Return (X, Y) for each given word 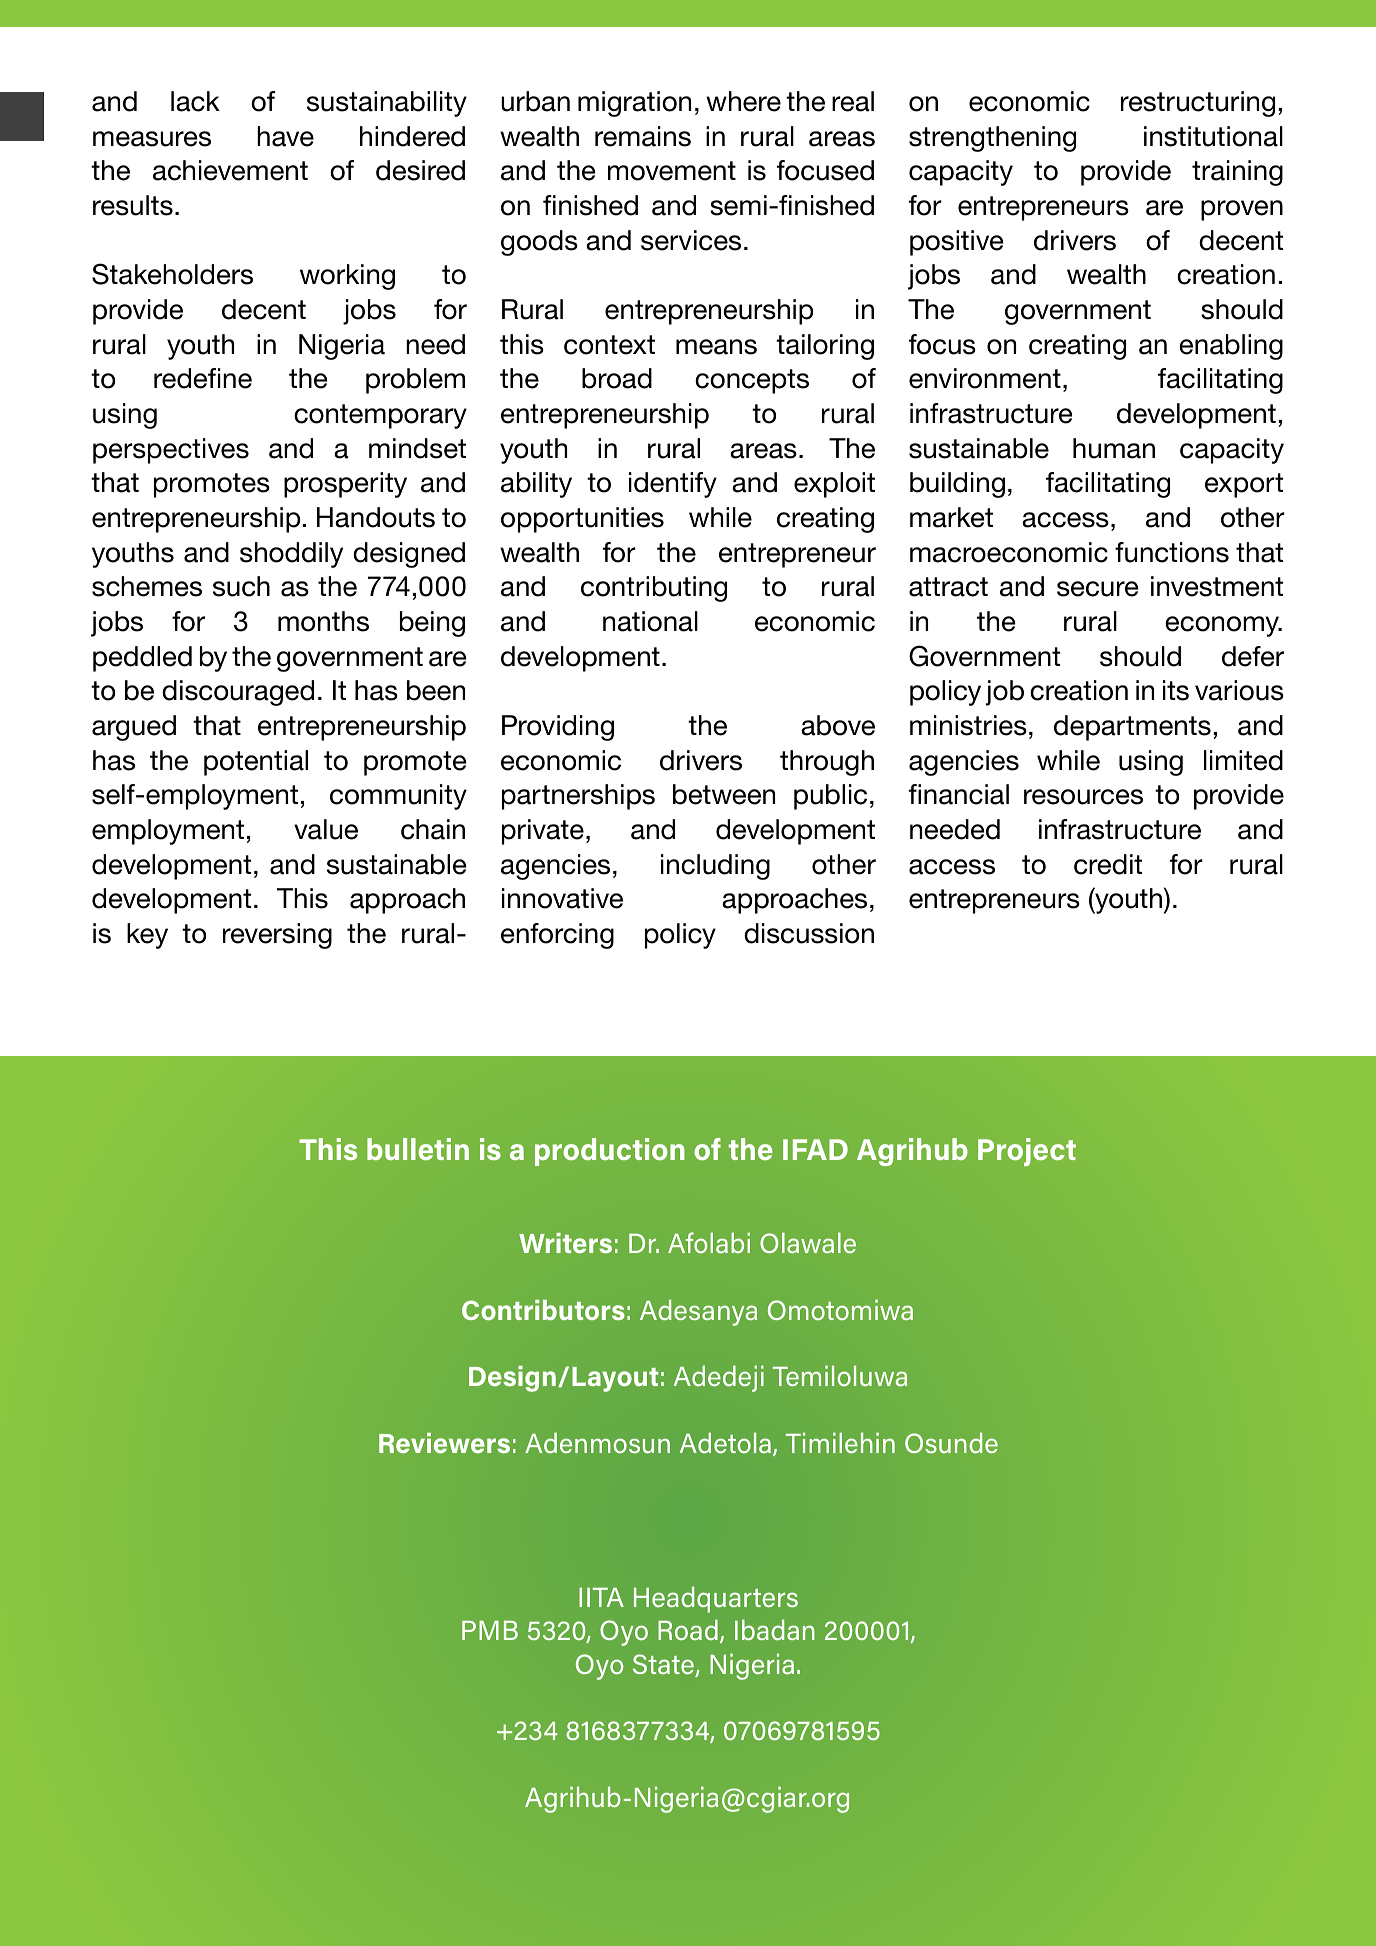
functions (1172, 552)
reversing (277, 936)
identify (673, 485)
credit (1108, 864)
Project (1027, 1152)
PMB (490, 1630)
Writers (565, 1243)
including (715, 867)
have (285, 136)
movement (672, 171)
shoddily (291, 555)
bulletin (418, 1149)
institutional (1213, 136)
